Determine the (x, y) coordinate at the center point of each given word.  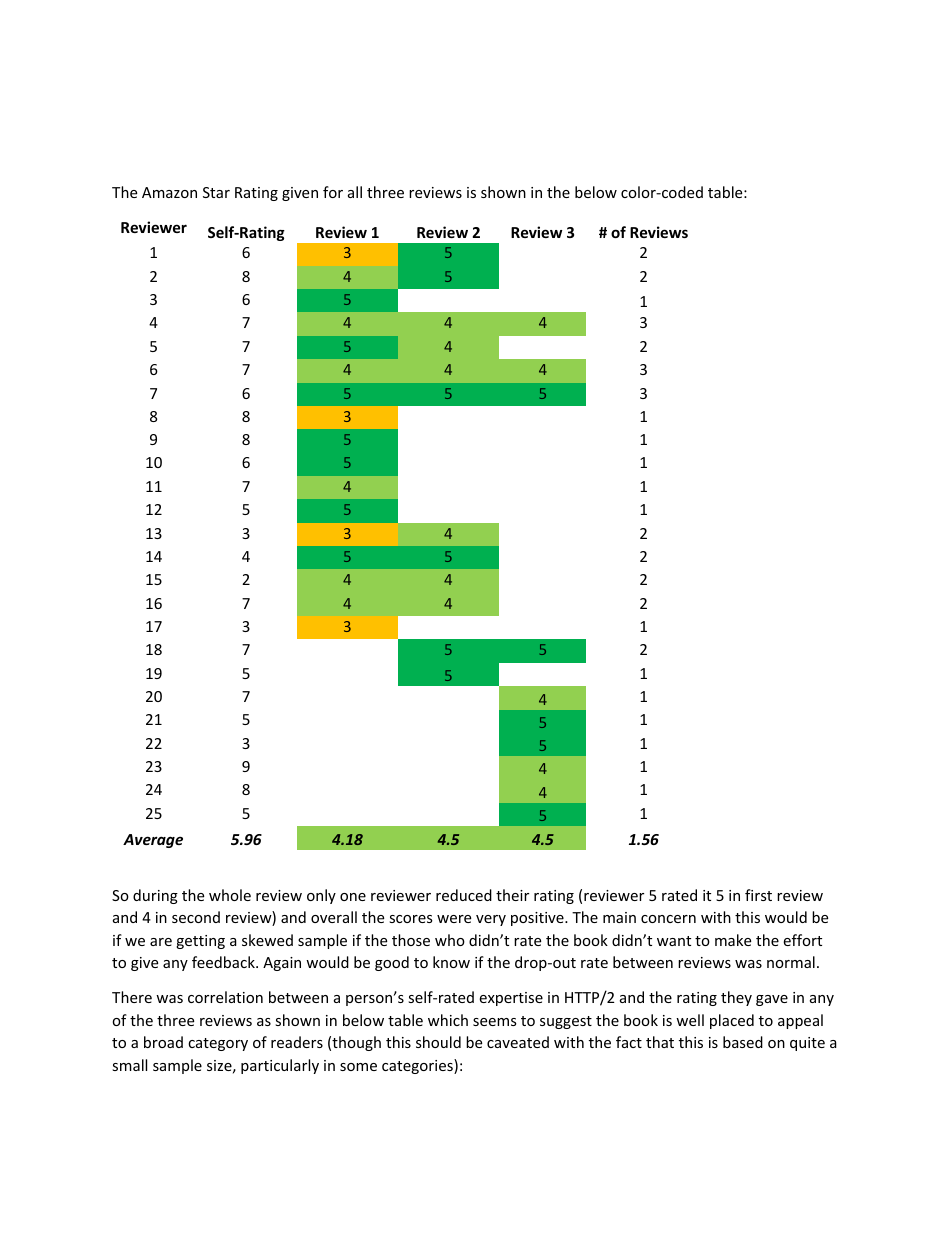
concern (668, 919)
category (218, 1044)
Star (216, 192)
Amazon (169, 192)
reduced (464, 895)
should (438, 1042)
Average (153, 841)
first (758, 895)
